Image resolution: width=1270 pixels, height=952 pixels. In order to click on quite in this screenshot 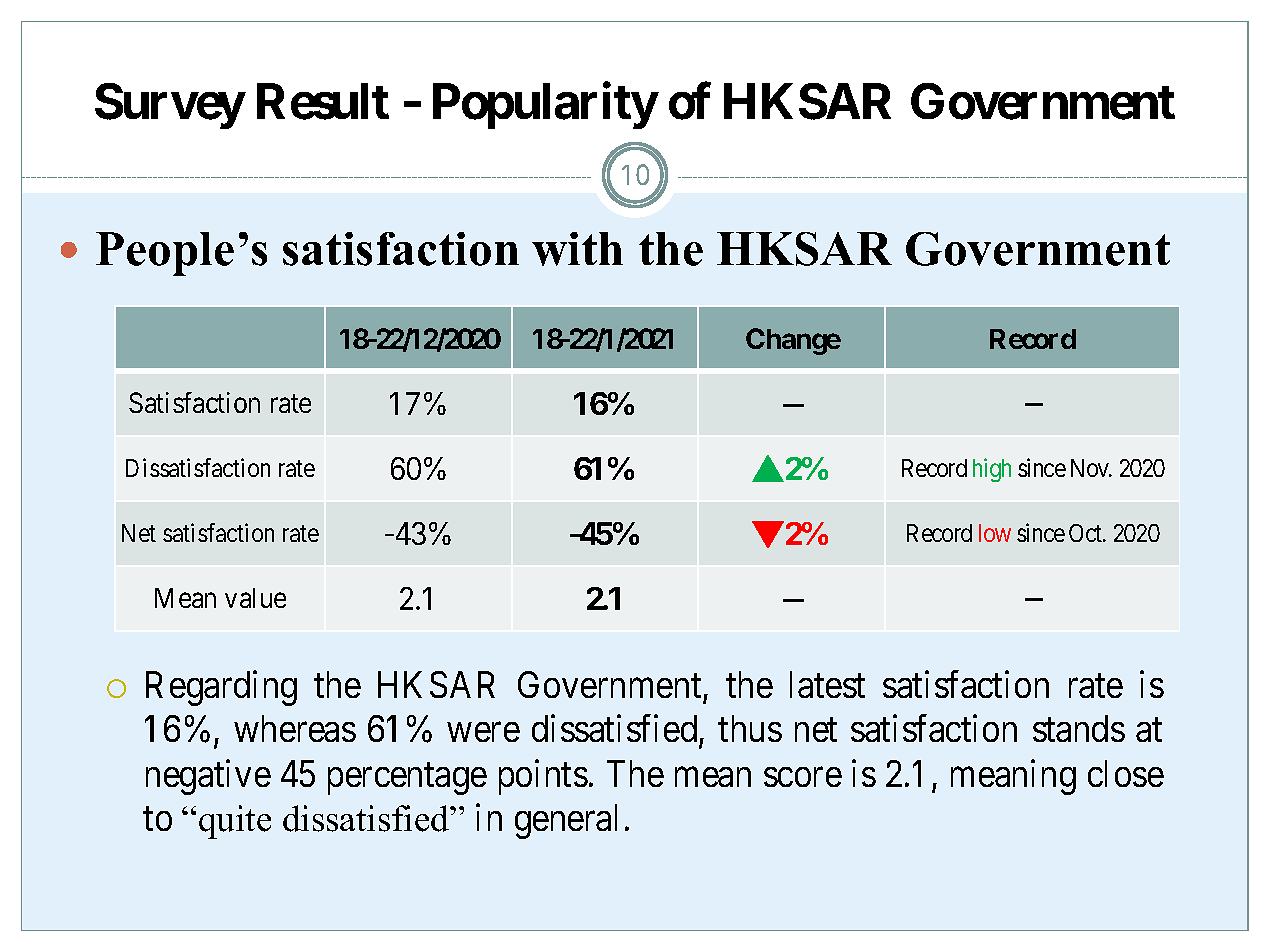, I will do `click(235, 822)`.
